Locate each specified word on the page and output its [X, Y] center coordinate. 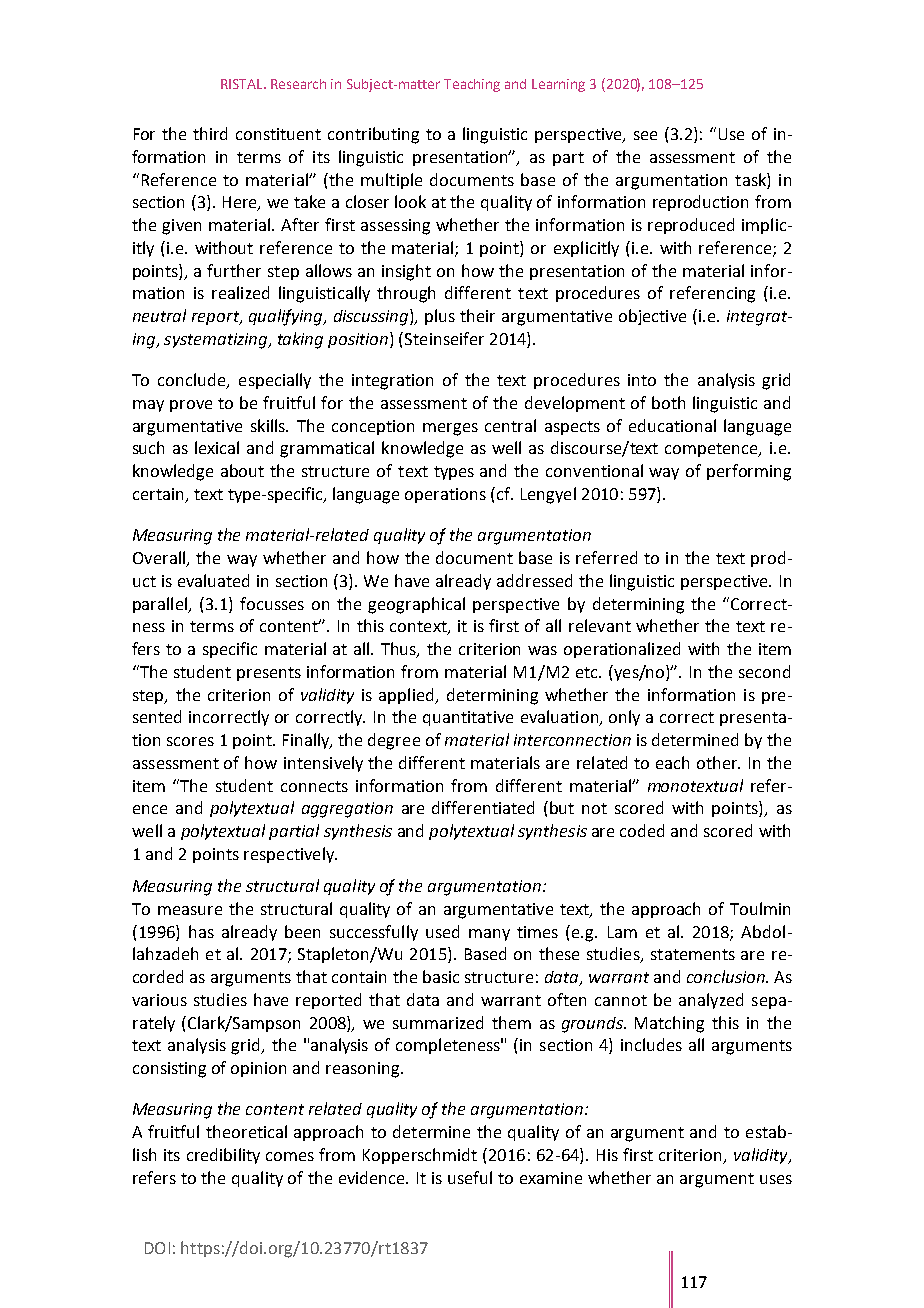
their [477, 315]
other [718, 762]
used [442, 931]
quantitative [468, 718]
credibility [223, 1156]
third [210, 133]
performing [749, 472]
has [201, 931]
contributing [373, 135]
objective [652, 317]
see [645, 135]
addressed [534, 580]
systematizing [217, 341]
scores [190, 741]
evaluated [213, 580]
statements [693, 954]
